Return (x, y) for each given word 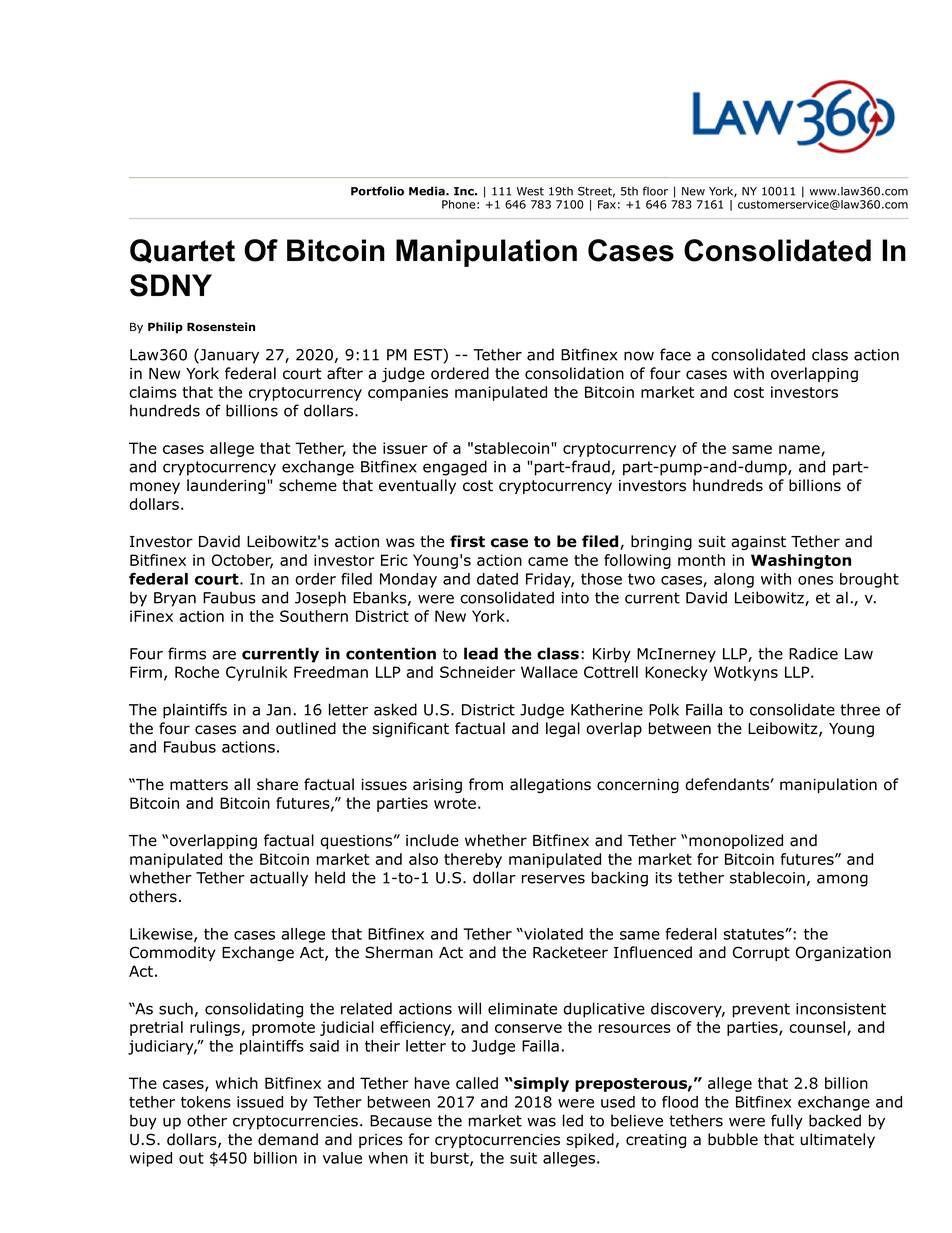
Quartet (182, 251)
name (800, 450)
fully (787, 1122)
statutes (754, 934)
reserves (553, 879)
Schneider (477, 672)
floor (655, 191)
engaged (455, 468)
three (860, 709)
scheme (308, 485)
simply (540, 1084)
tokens (206, 1102)
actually (279, 879)
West (530, 191)
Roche (197, 672)
